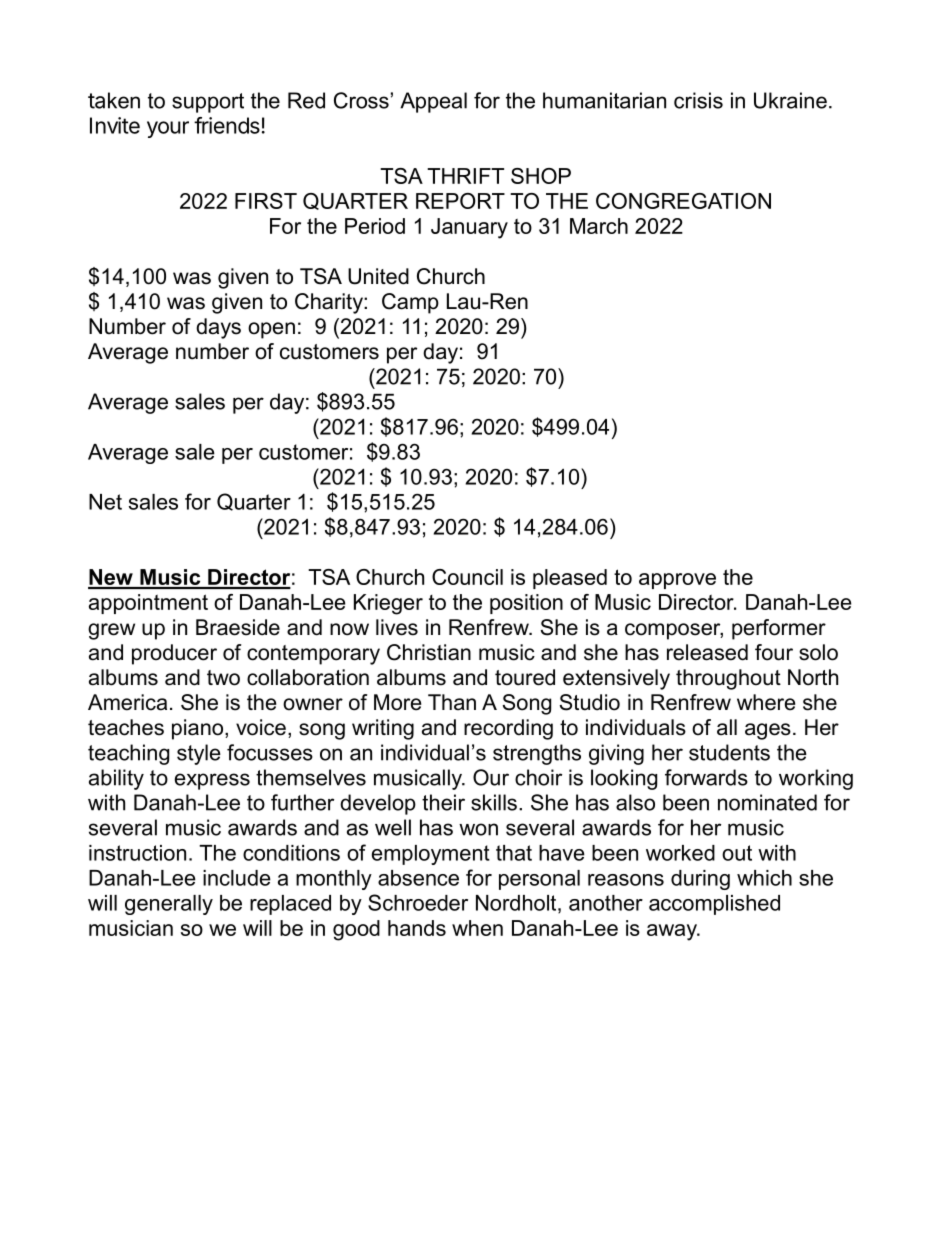 Image resolution: width=952 pixels, height=1233 pixels. What do you see at coordinates (599, 226) in the screenshot?
I see `March` at bounding box center [599, 226].
